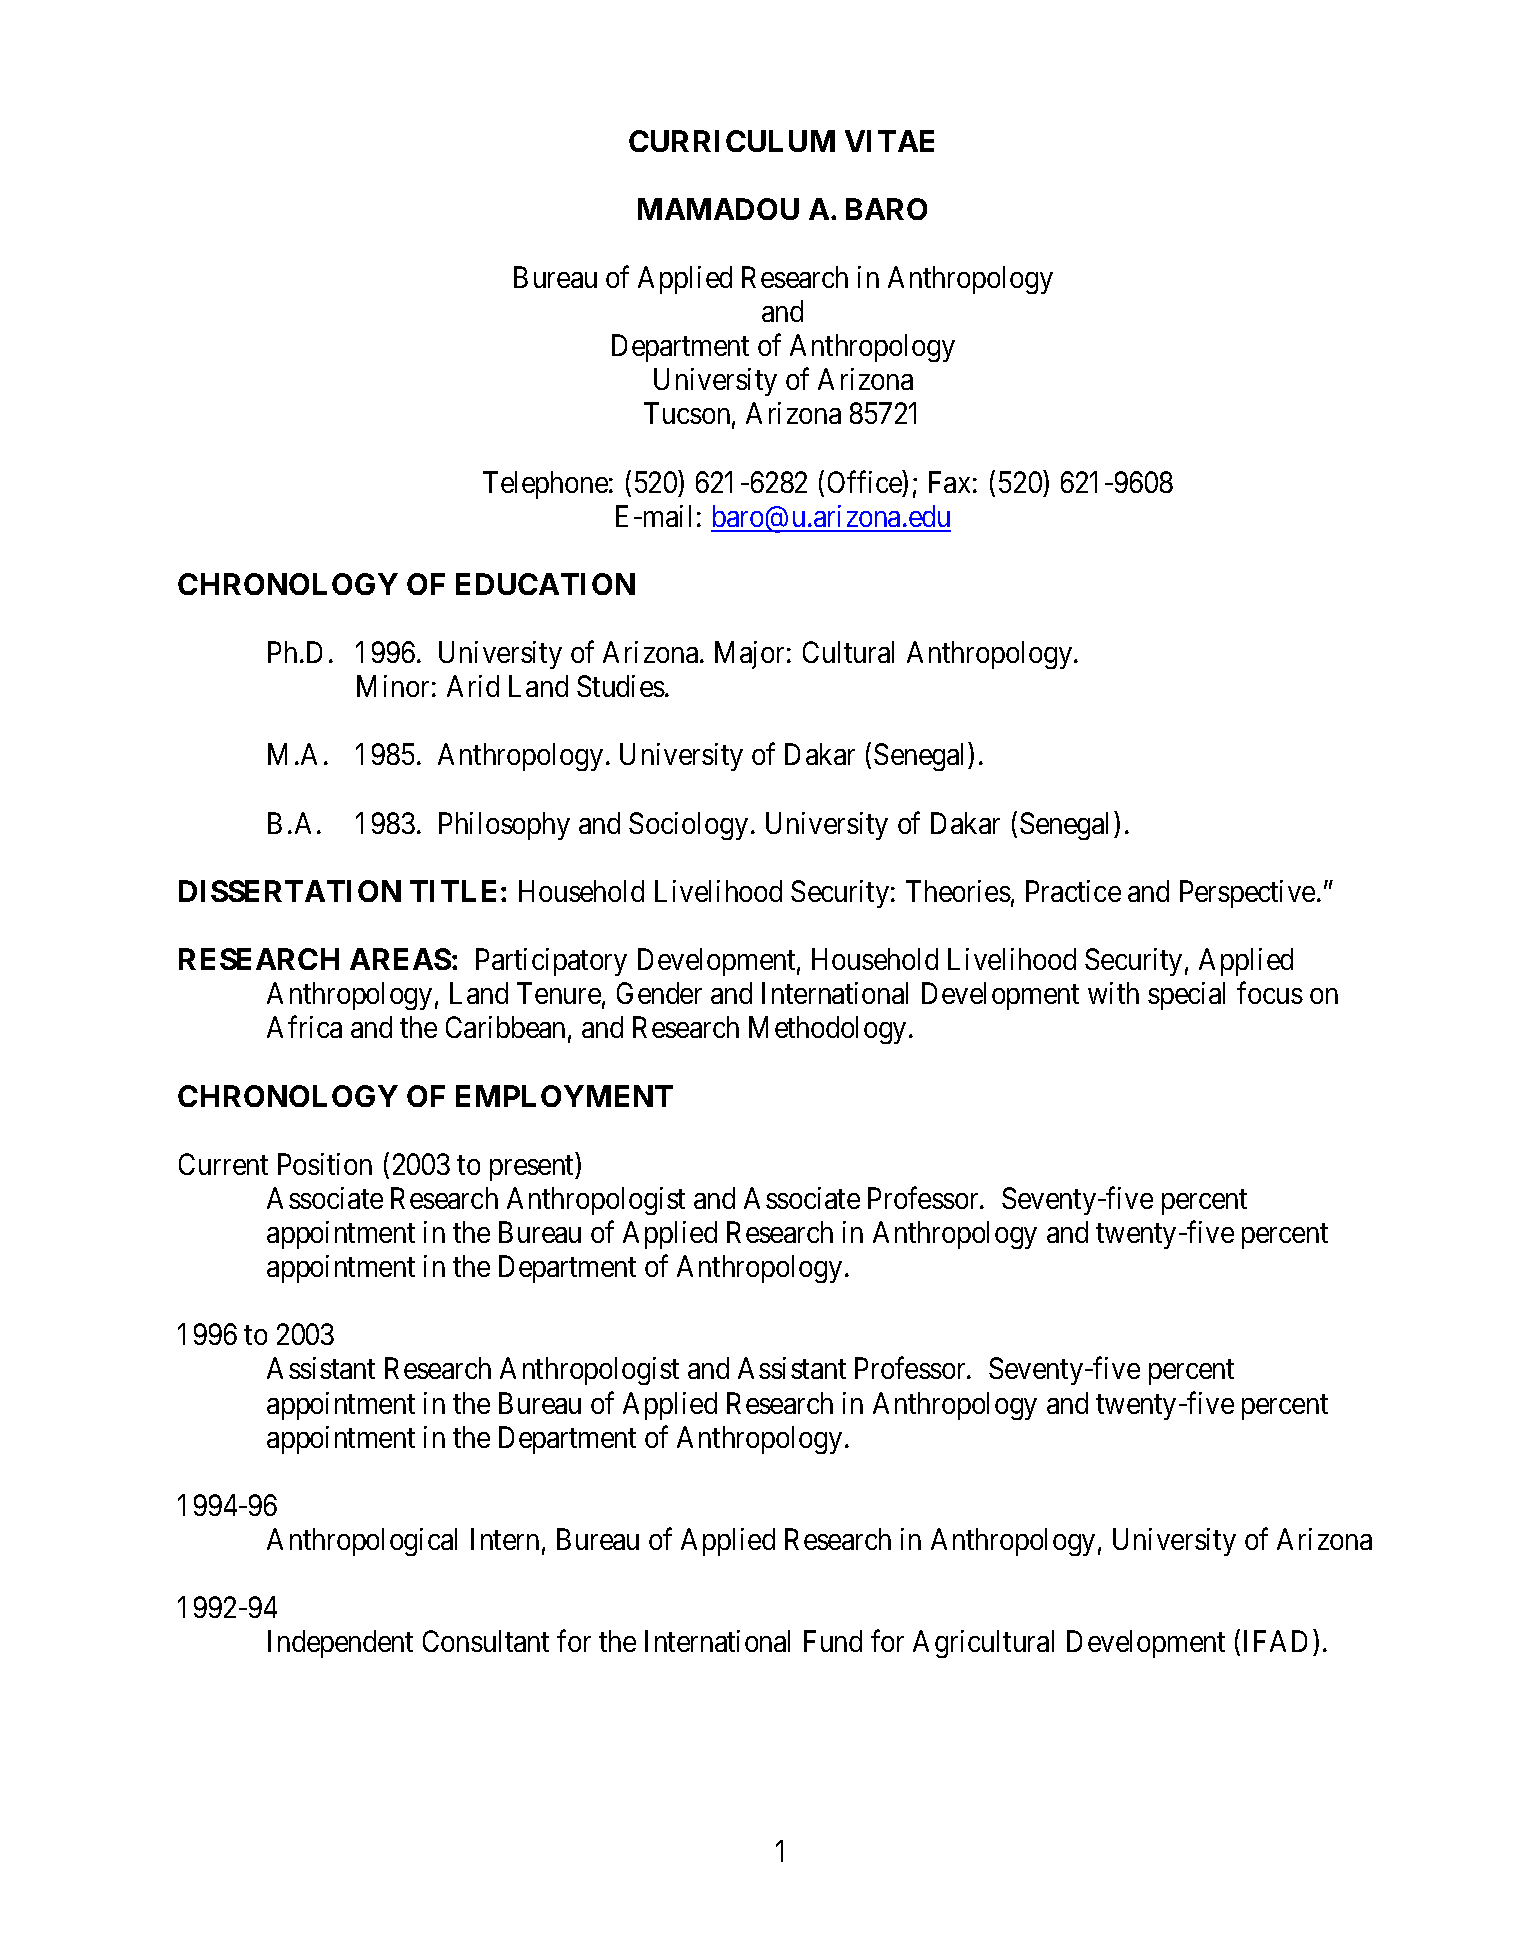 Image resolution: width=1513 pixels, height=1958 pixels. What do you see at coordinates (1186, 996) in the screenshot?
I see `special` at bounding box center [1186, 996].
